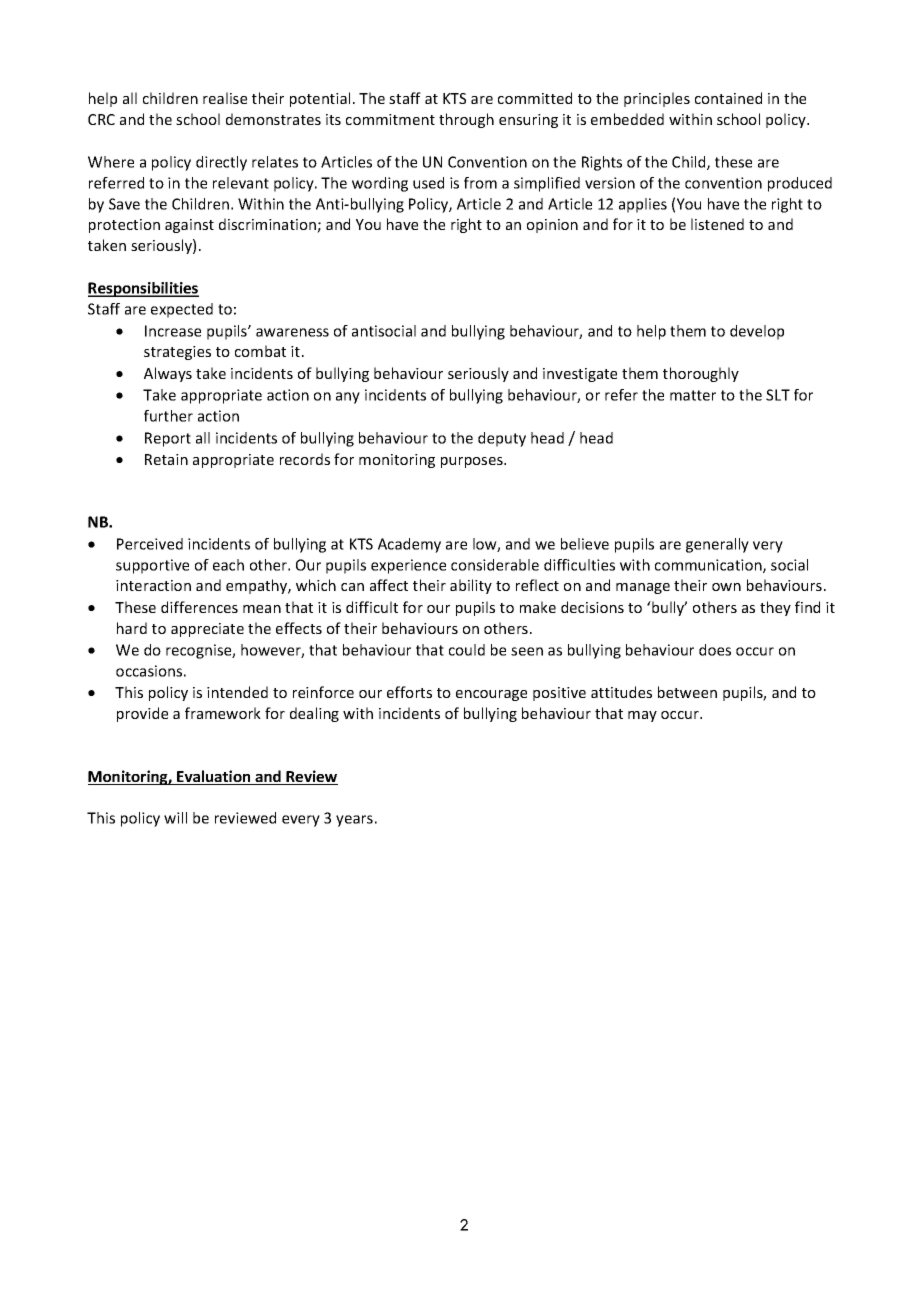 This page has width=924, height=1308. Describe the element at coordinates (757, 332) in the page. I see `develop` at that location.
